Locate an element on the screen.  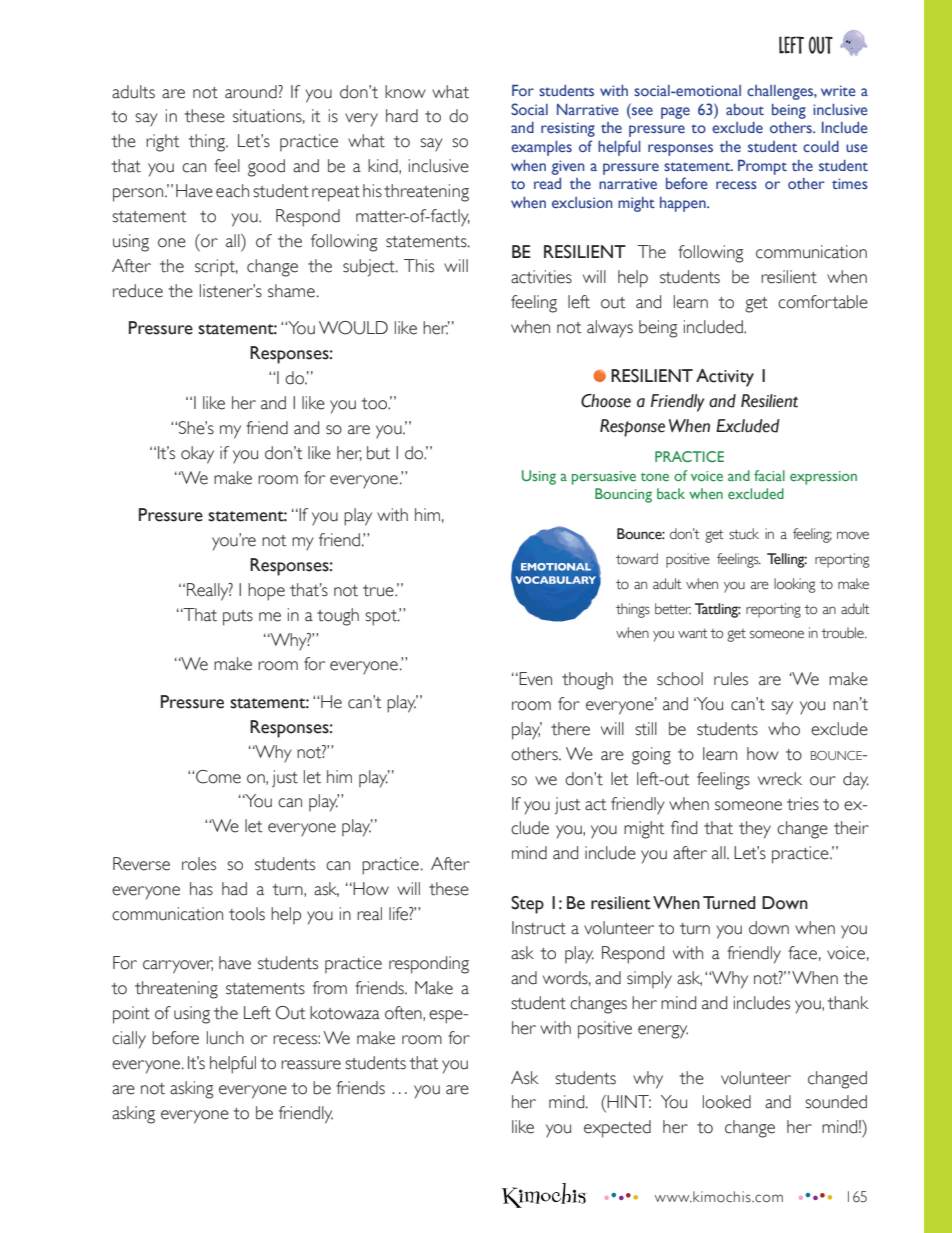
examples is located at coordinates (541, 148).
